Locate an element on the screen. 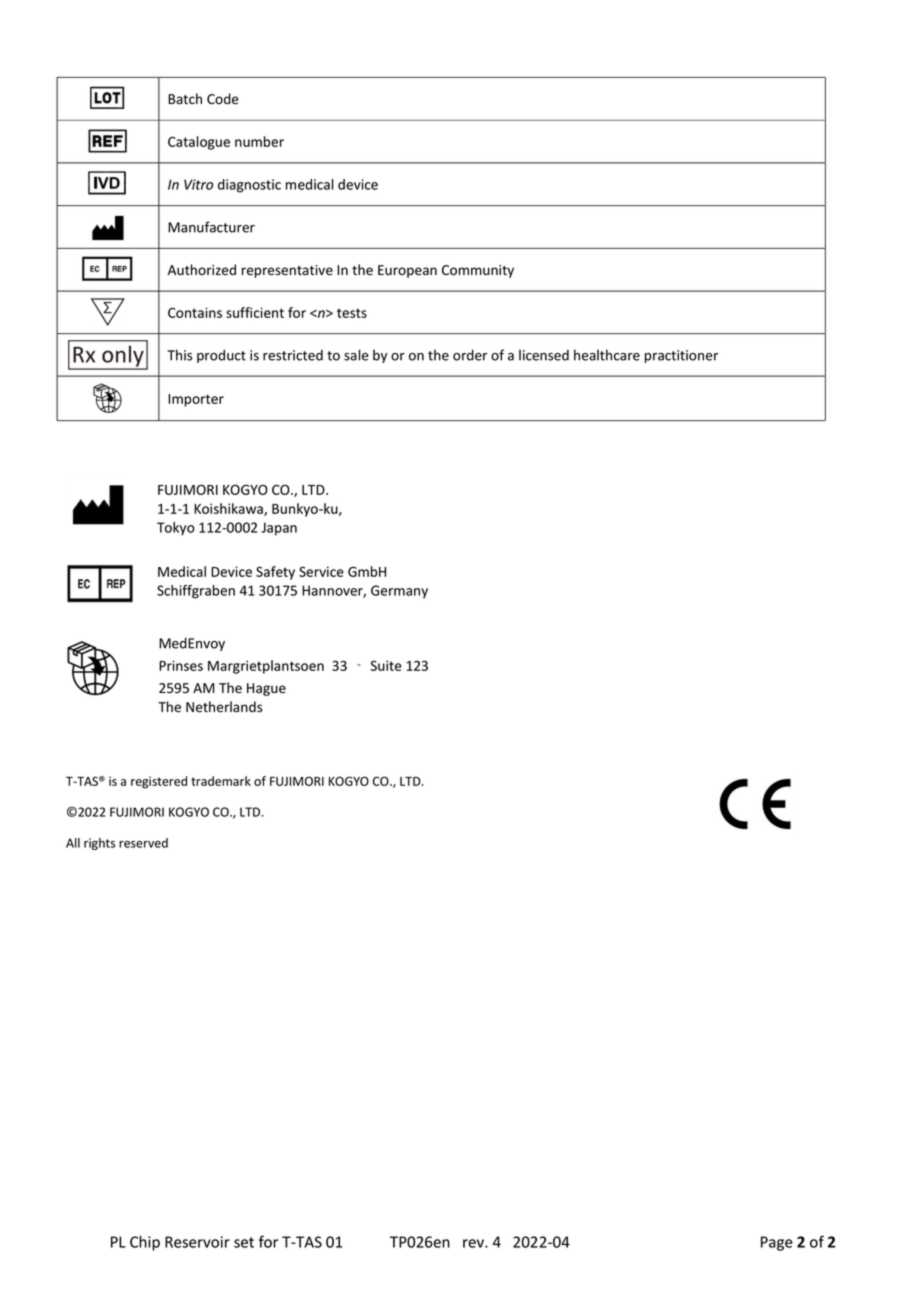  Catalogue is located at coordinates (199, 143).
